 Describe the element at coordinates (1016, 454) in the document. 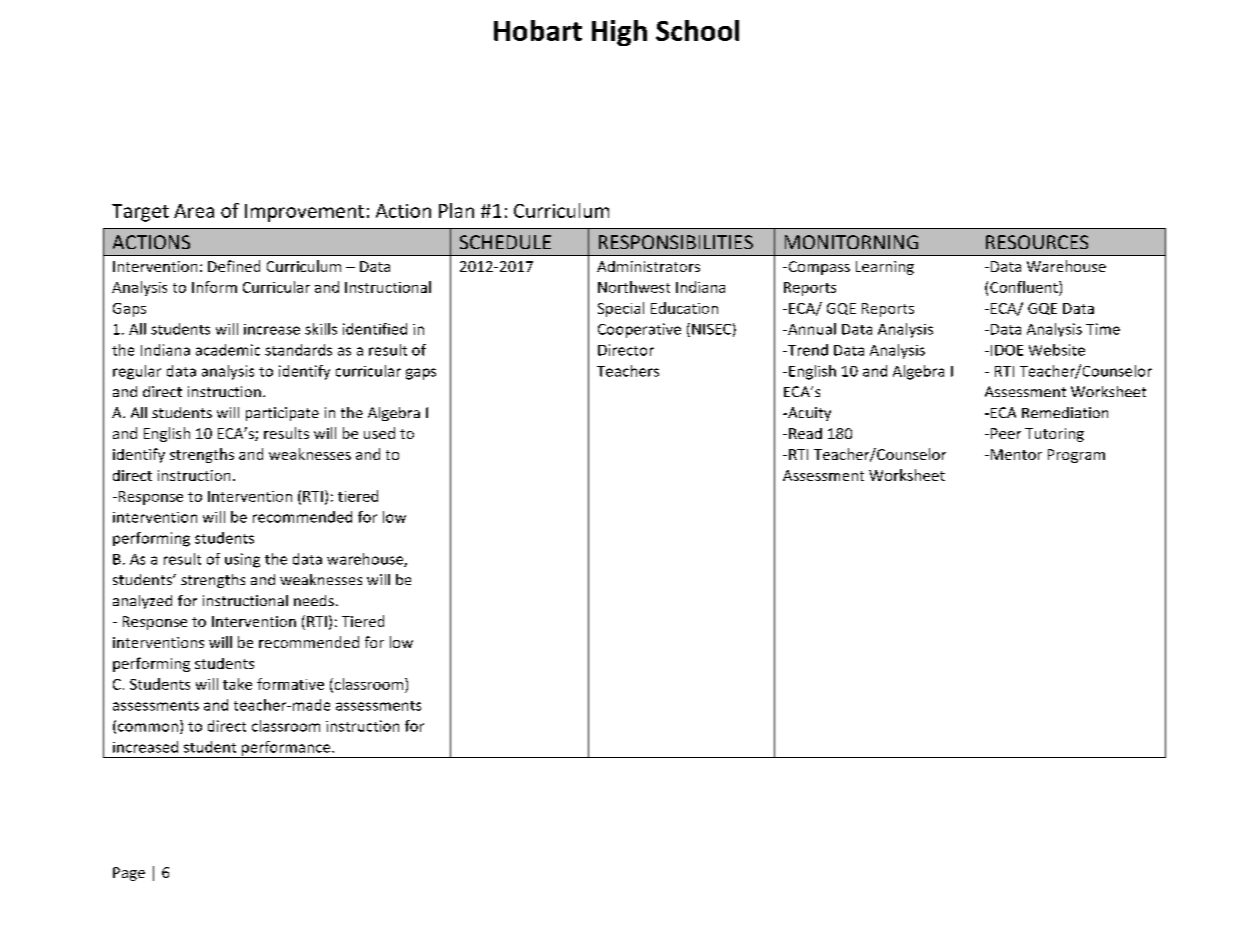

I see `Mentor` at that location.
